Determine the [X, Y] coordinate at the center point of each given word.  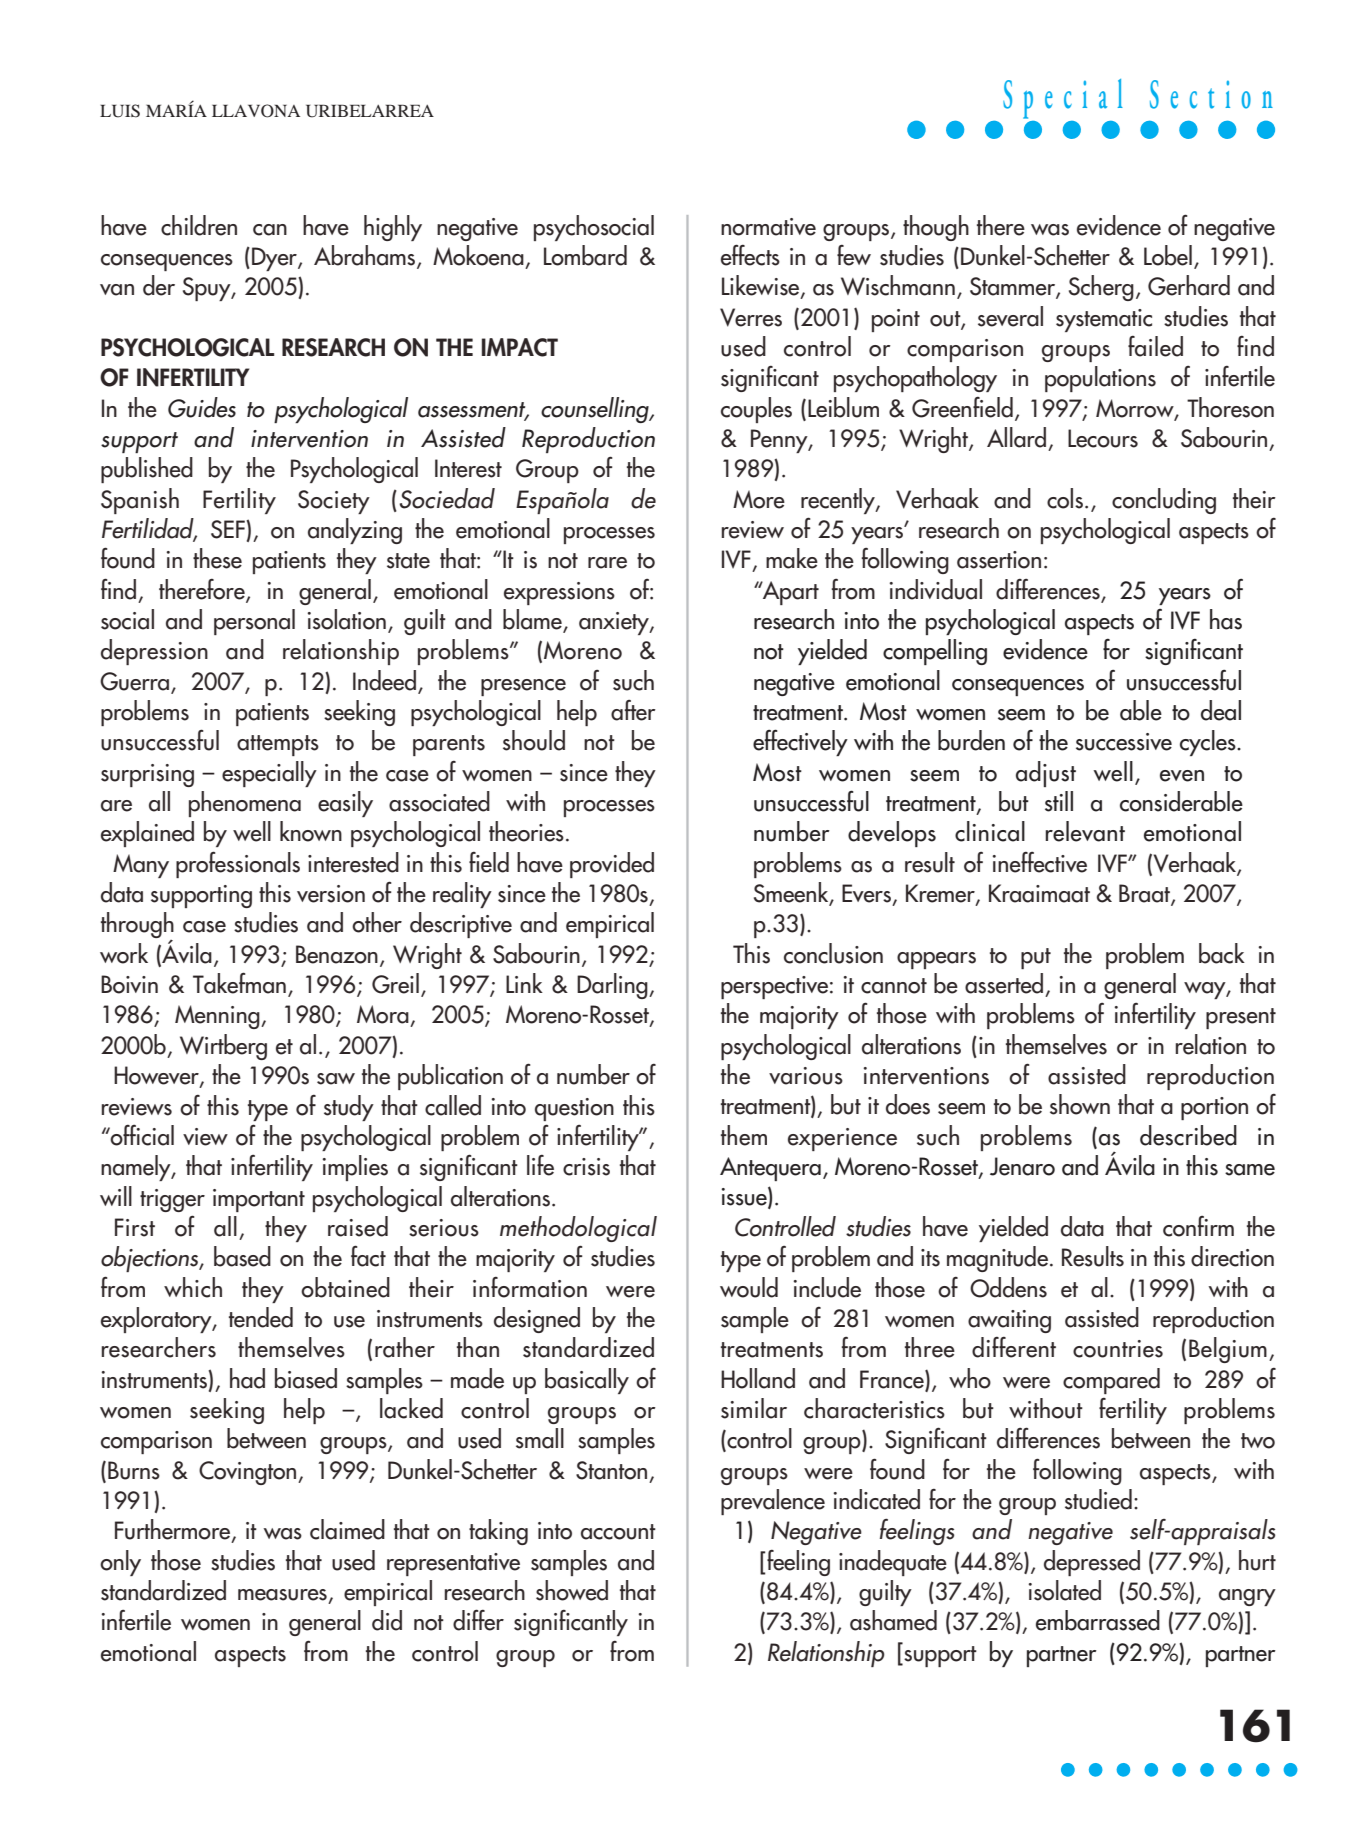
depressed [1092, 1563]
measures [282, 1595]
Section [1211, 94]
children [199, 225]
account [618, 1532]
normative [768, 227]
